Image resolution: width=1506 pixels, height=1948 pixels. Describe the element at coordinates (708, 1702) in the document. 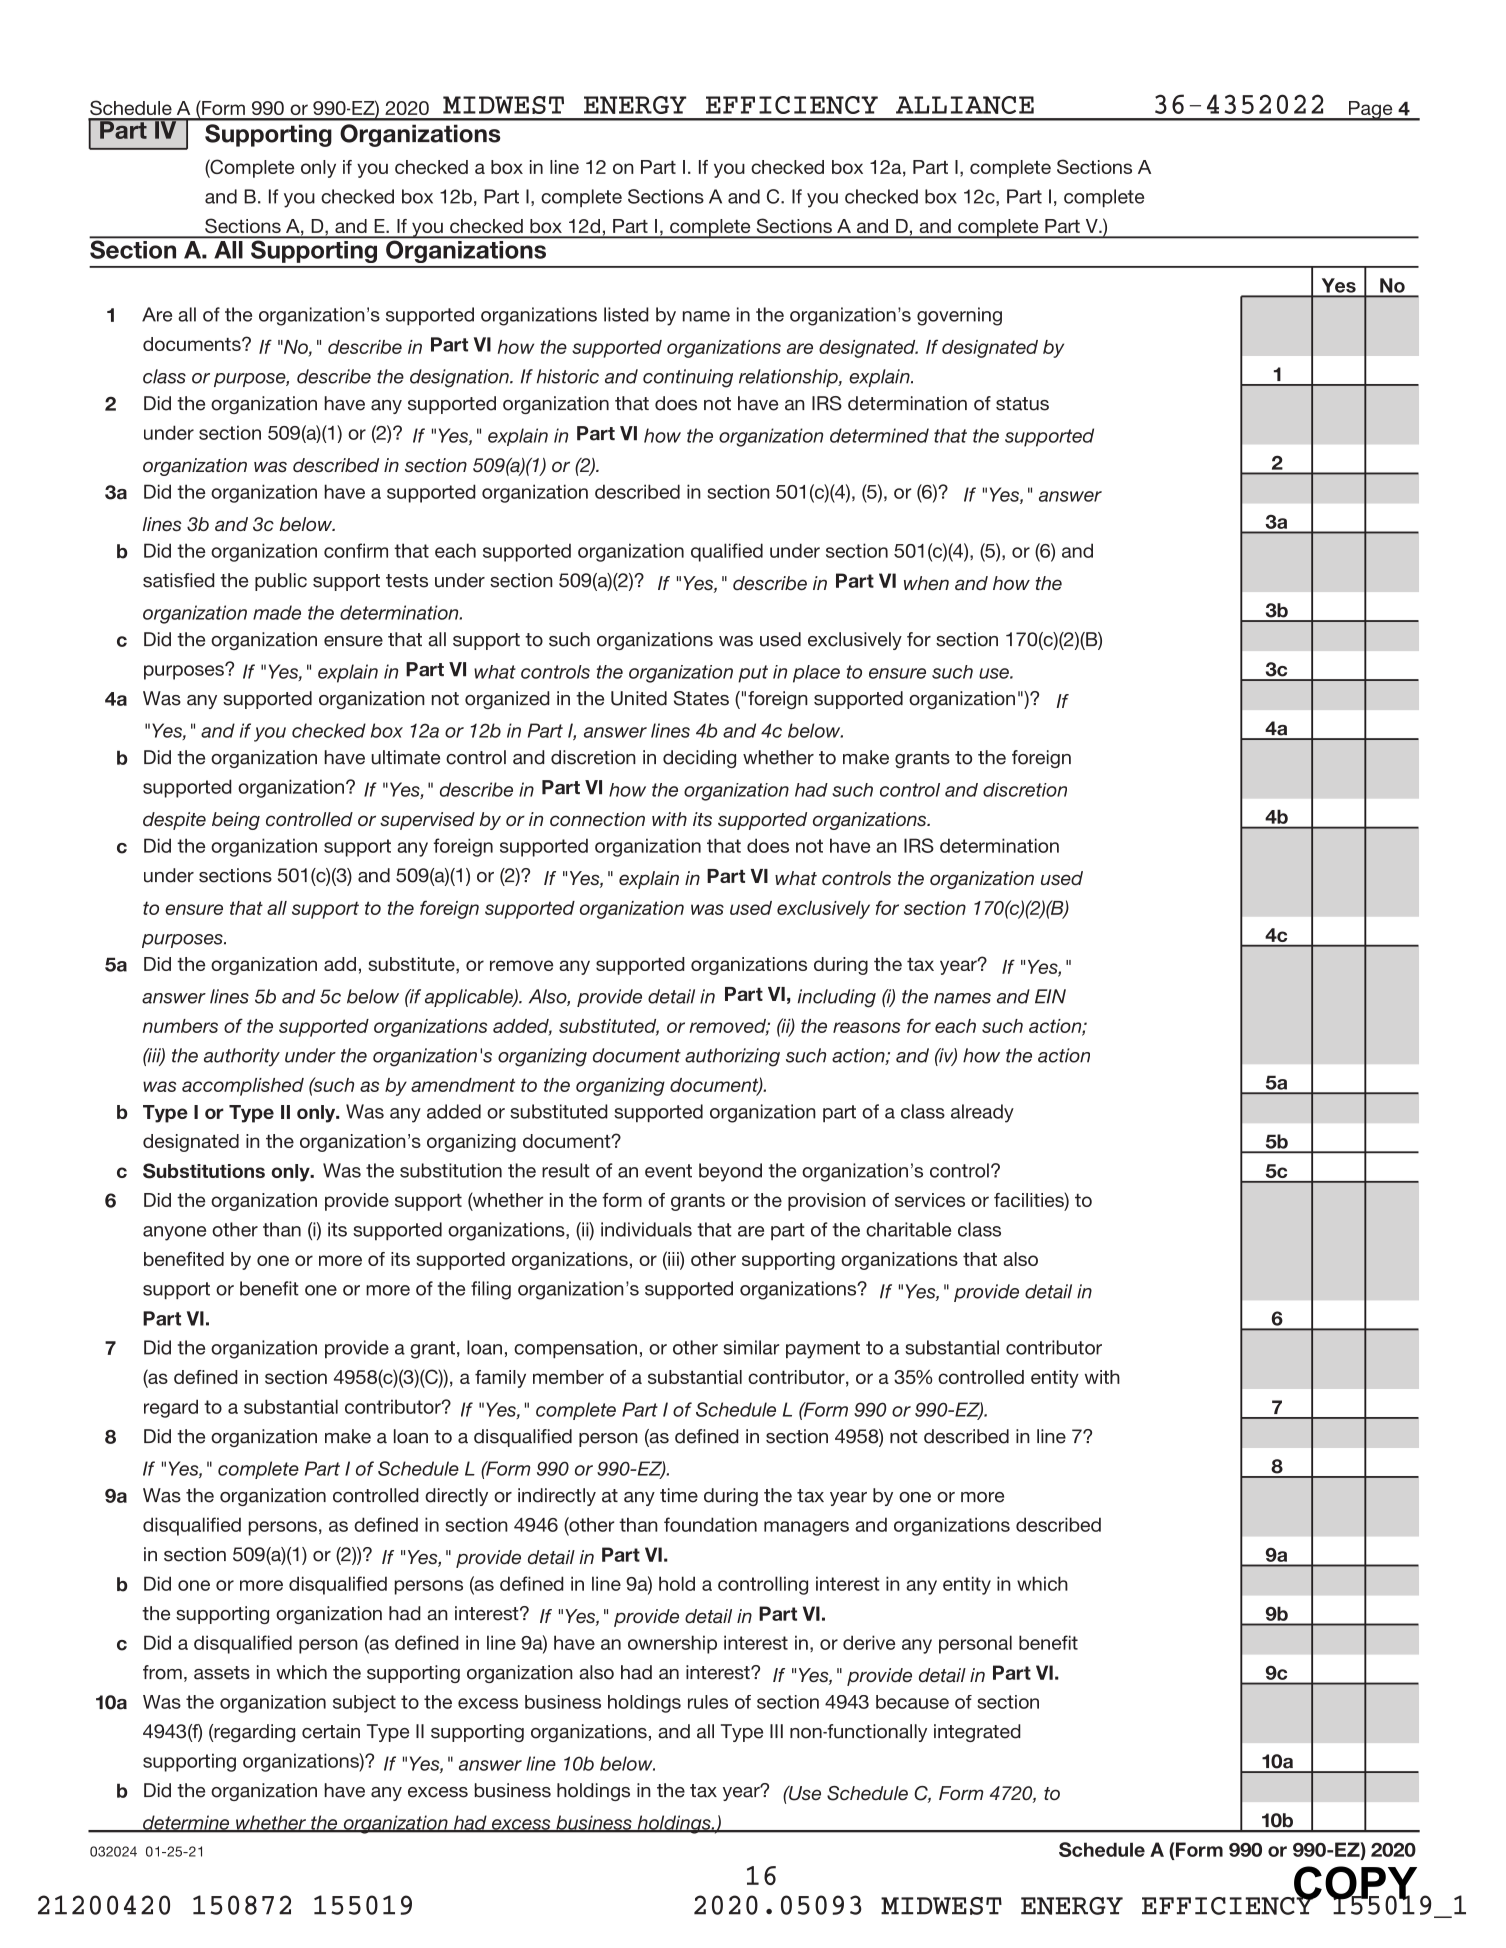

I see `rules` at that location.
